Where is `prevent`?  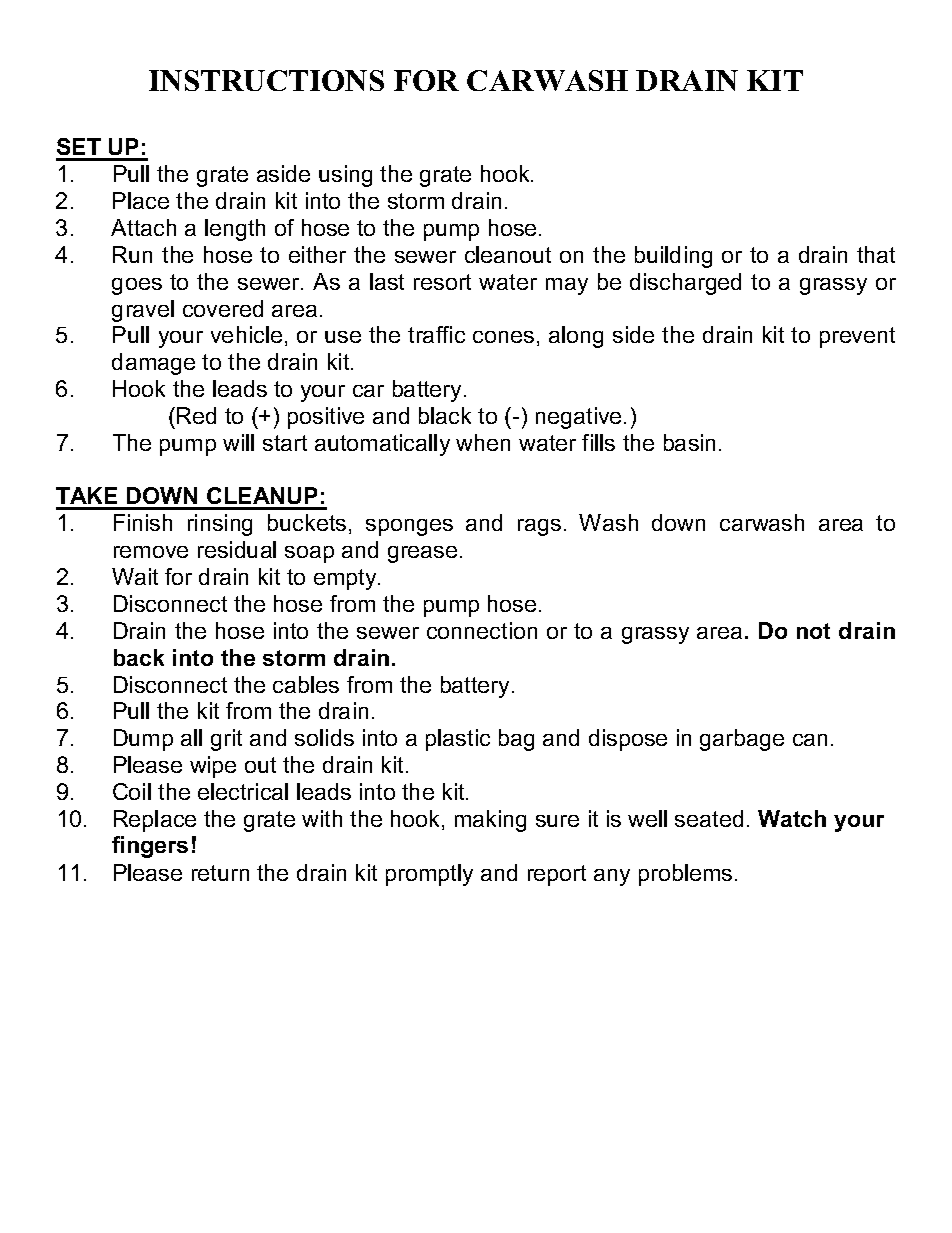
prevent is located at coordinates (857, 337).
